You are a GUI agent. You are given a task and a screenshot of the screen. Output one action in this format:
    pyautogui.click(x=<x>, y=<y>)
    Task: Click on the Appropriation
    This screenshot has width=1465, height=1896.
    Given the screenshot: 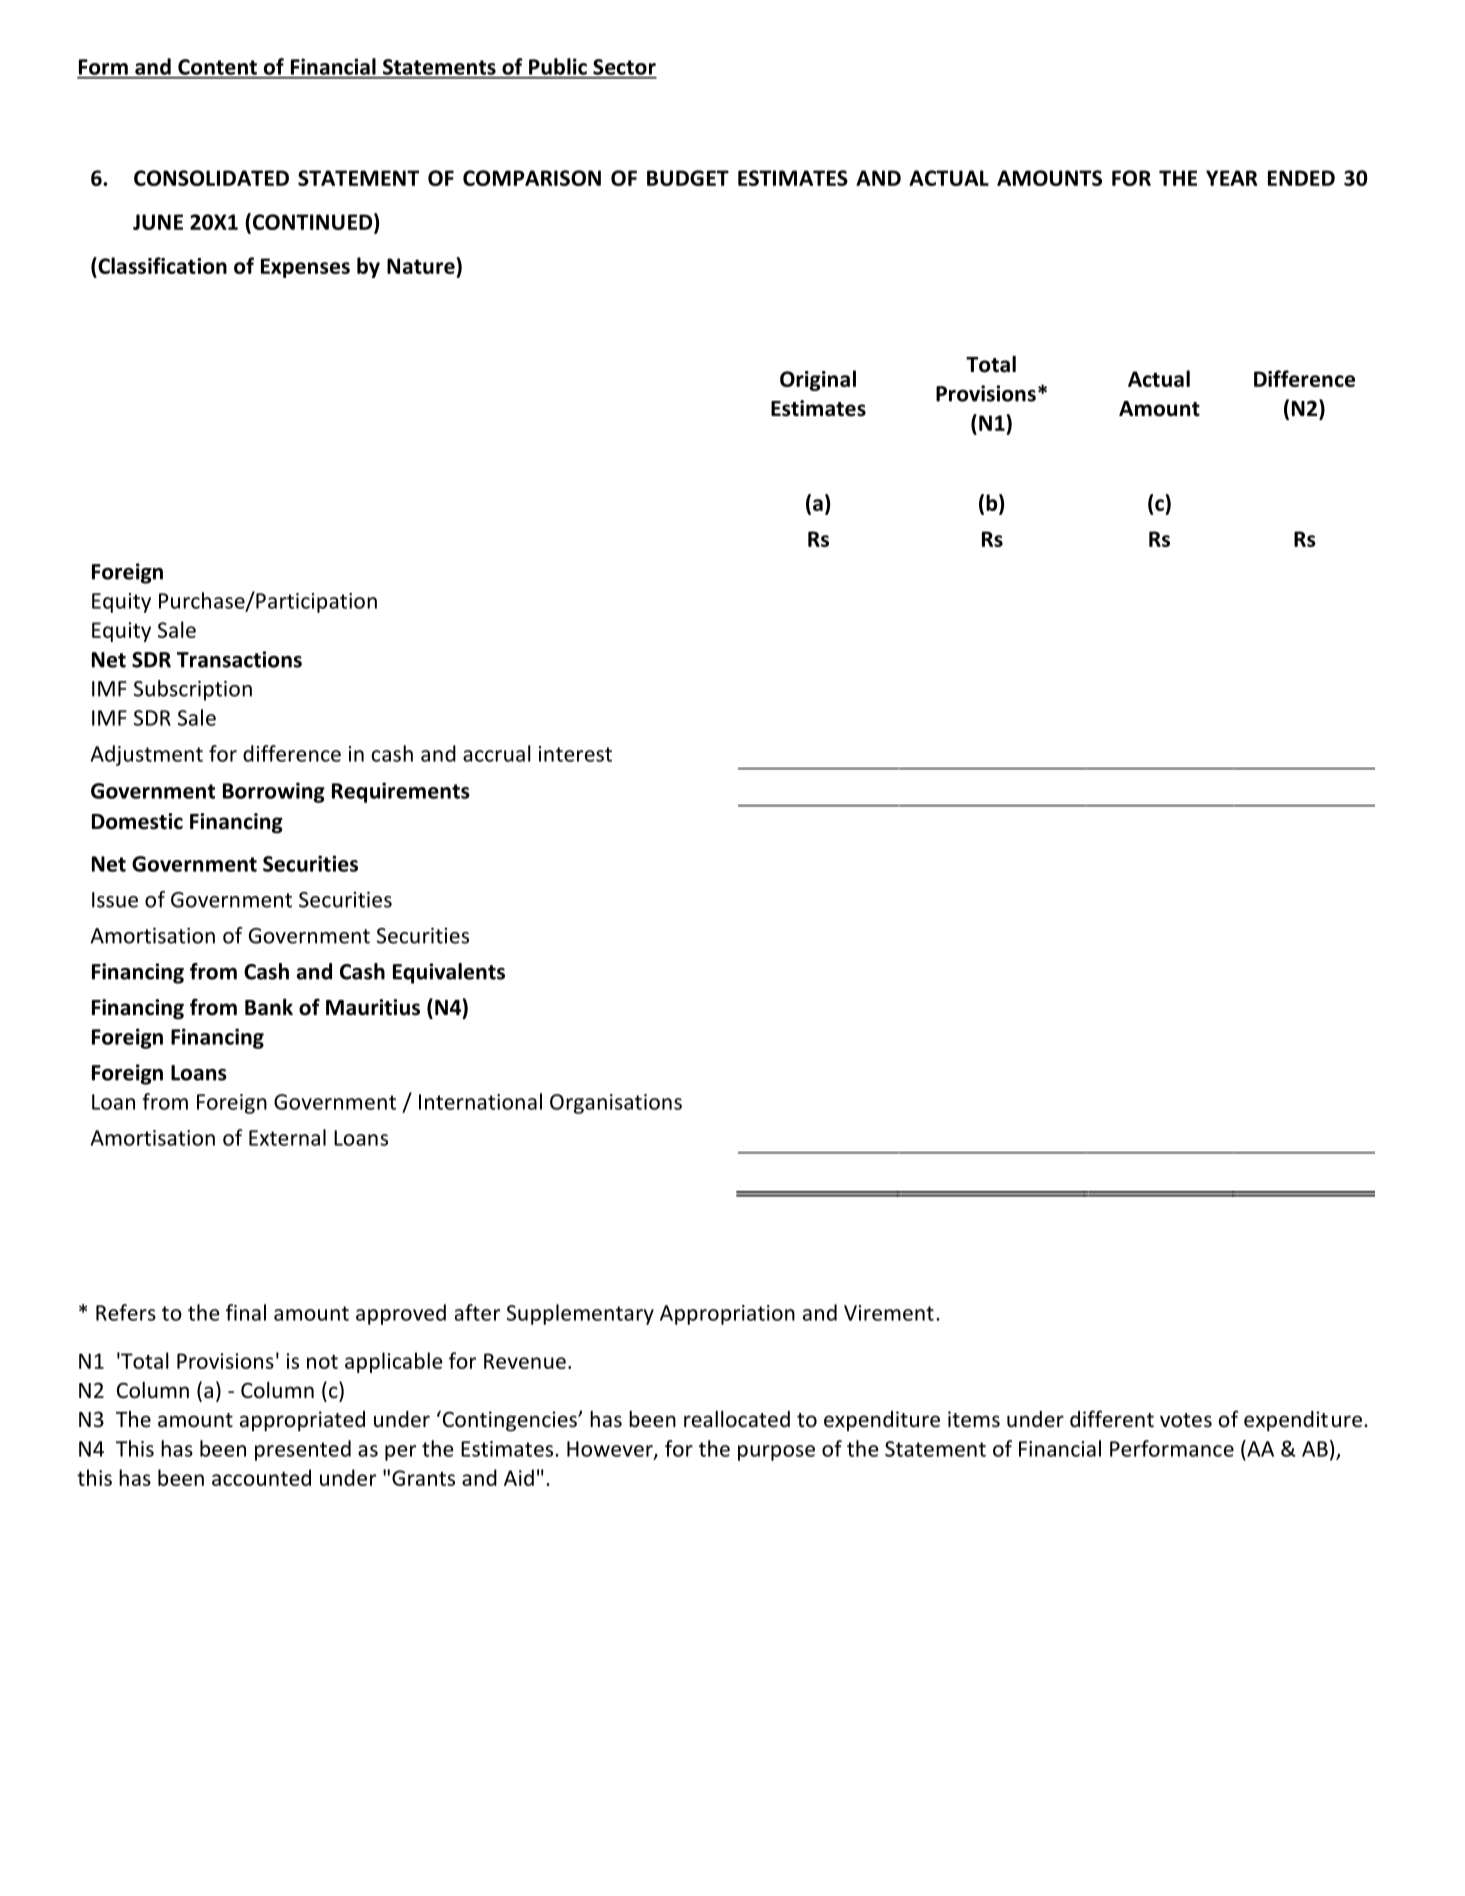 What is the action you would take?
    pyautogui.click(x=727, y=1315)
